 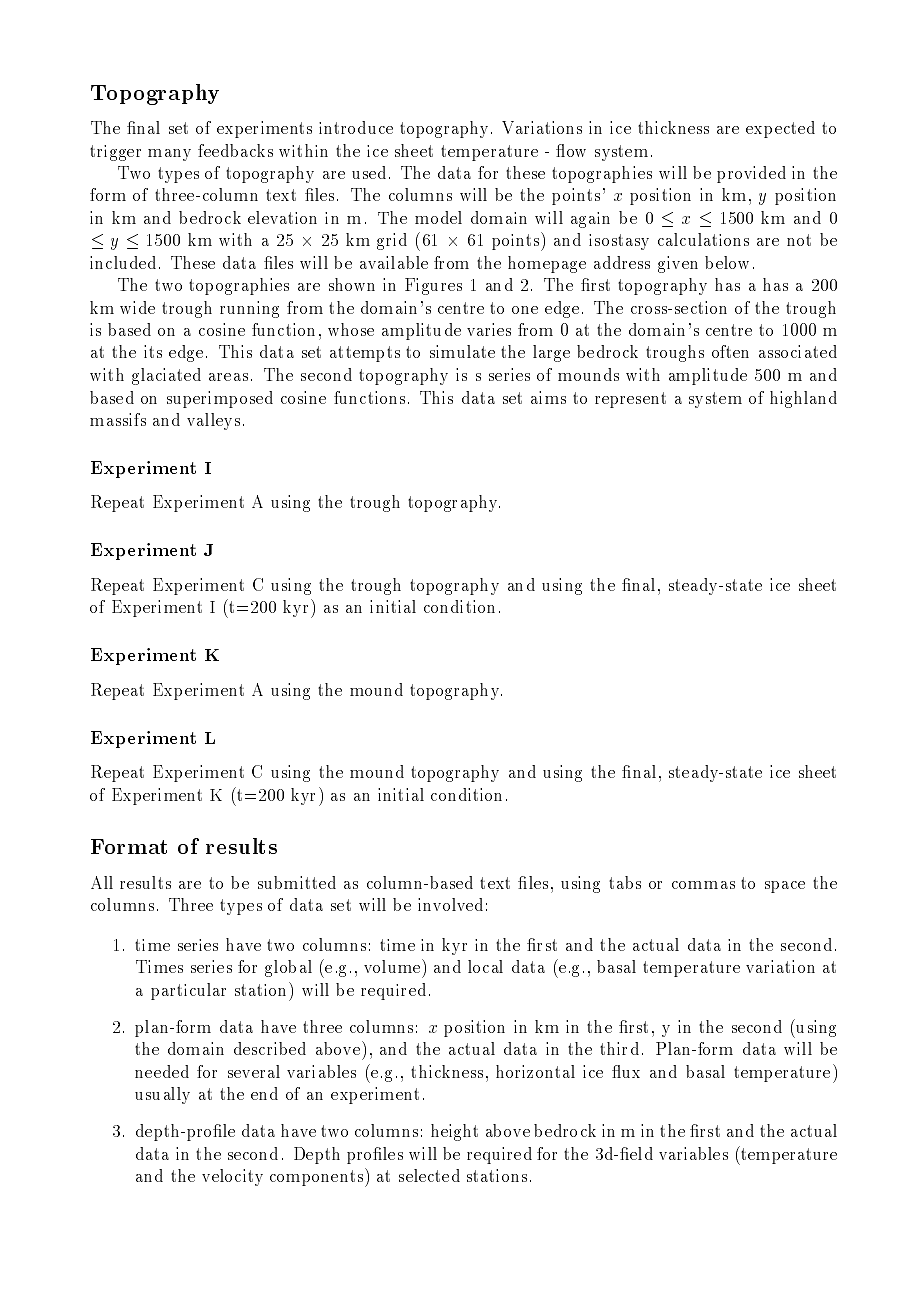 I want to click on commas, so click(x=703, y=885).
